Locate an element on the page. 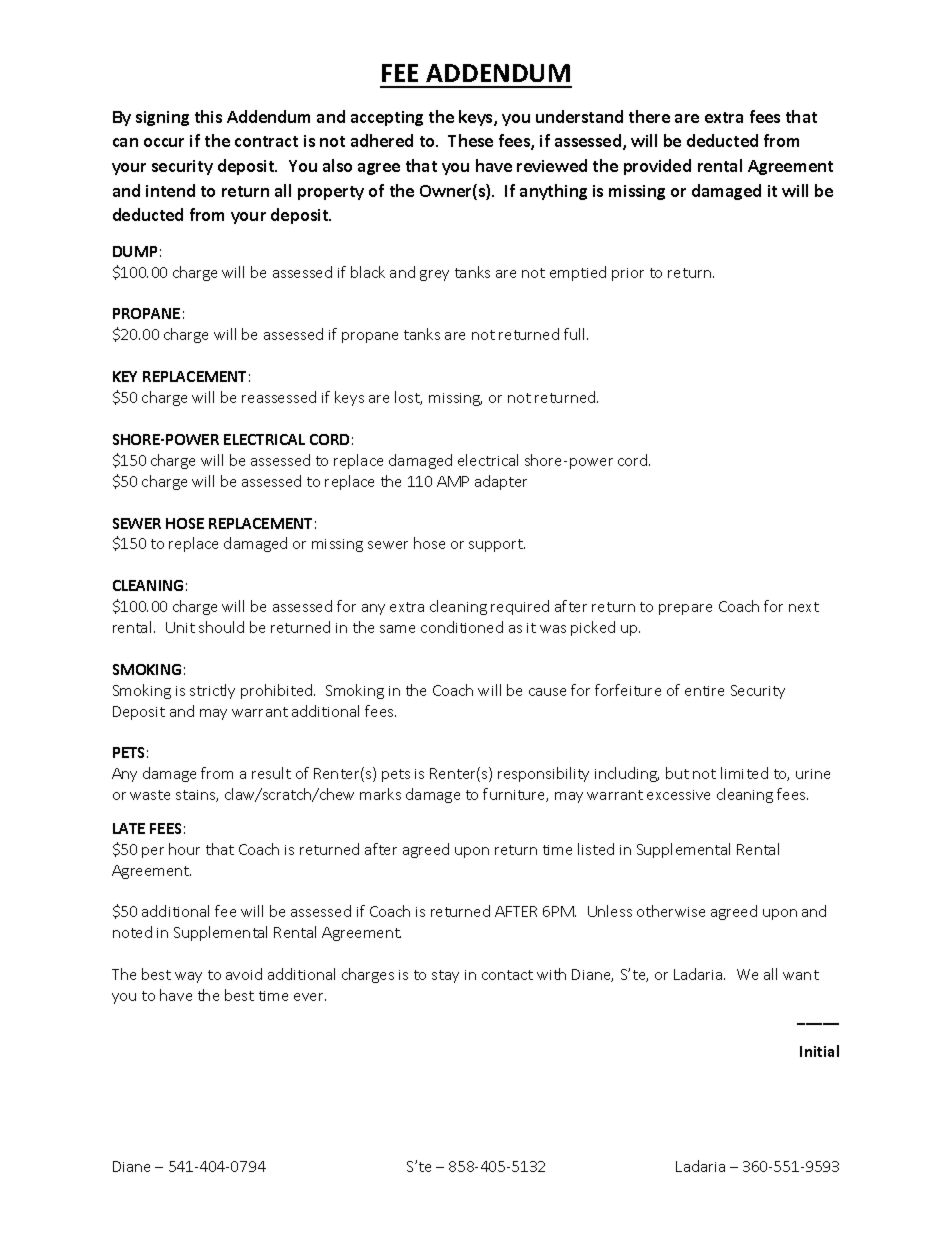 This page has height=1233, width=952. limited is located at coordinates (744, 773).
